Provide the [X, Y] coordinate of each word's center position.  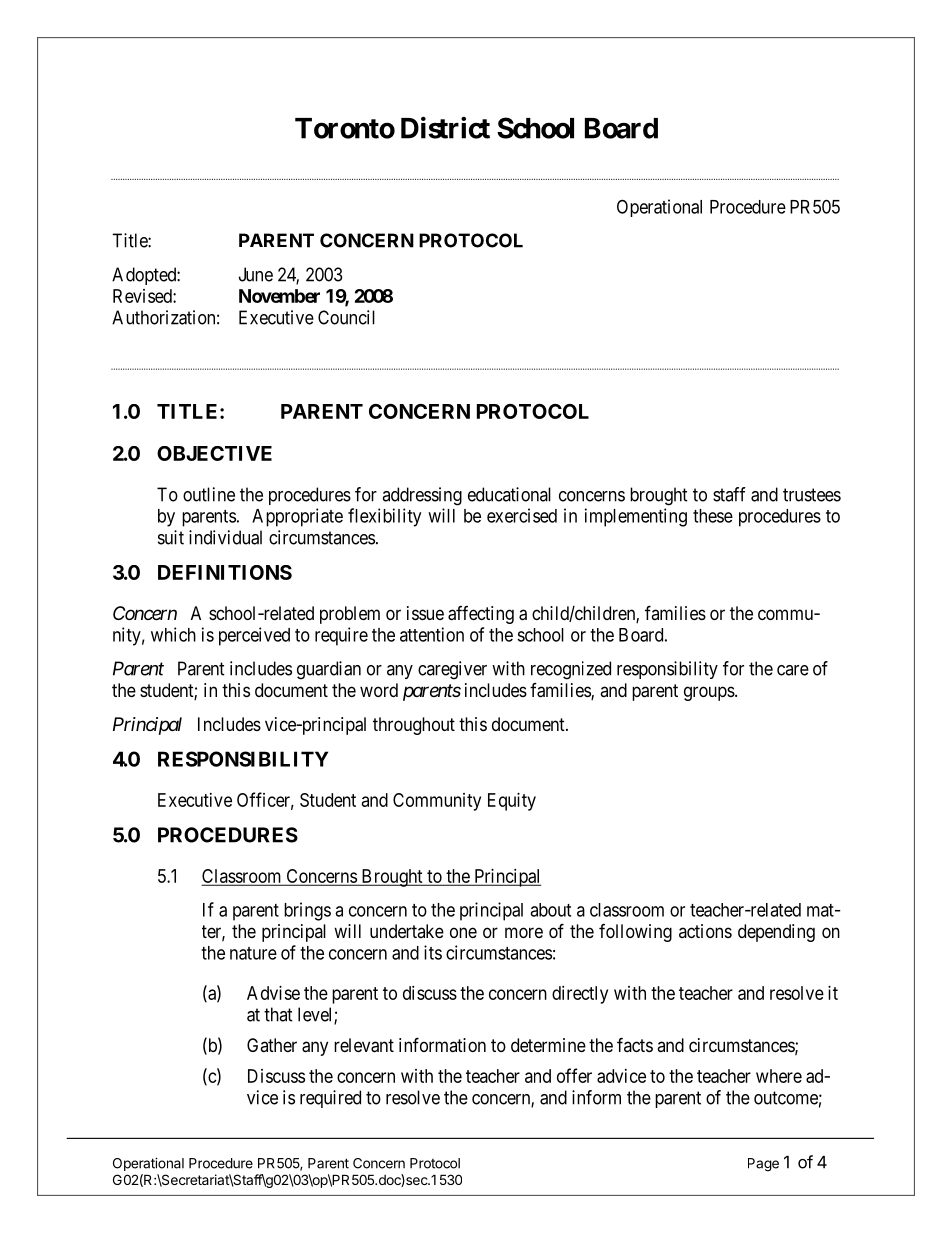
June [256, 274]
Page [763, 1165]
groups [709, 693]
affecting [481, 615]
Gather [272, 1045]
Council [346, 317]
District [445, 127]
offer [574, 1075]
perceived [254, 636]
